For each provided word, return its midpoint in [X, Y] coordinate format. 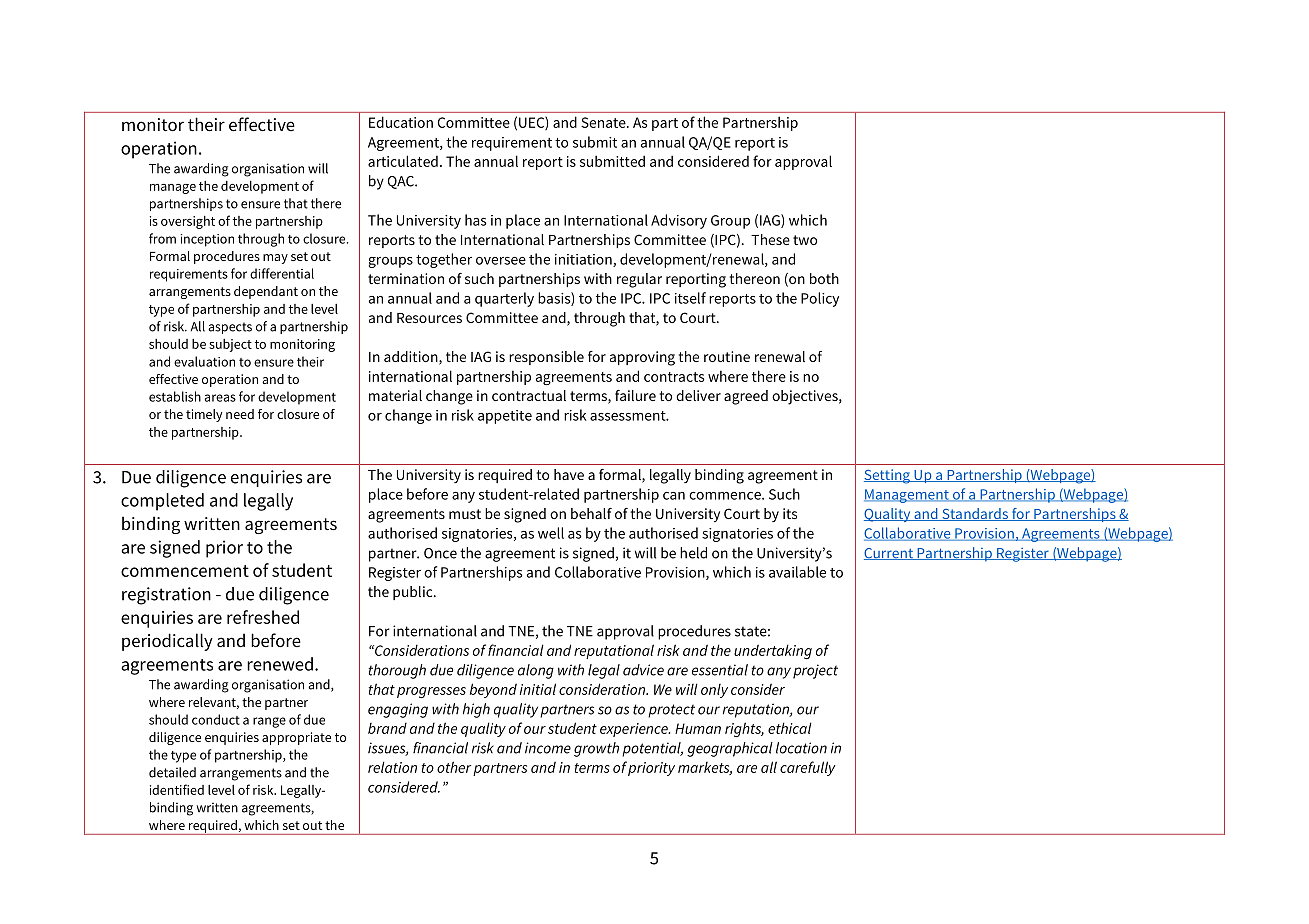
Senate [604, 122]
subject [230, 345]
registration [166, 596]
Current [889, 554]
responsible [546, 358]
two [805, 240]
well [551, 533]
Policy [820, 299]
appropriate [296, 738]
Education [401, 122]
